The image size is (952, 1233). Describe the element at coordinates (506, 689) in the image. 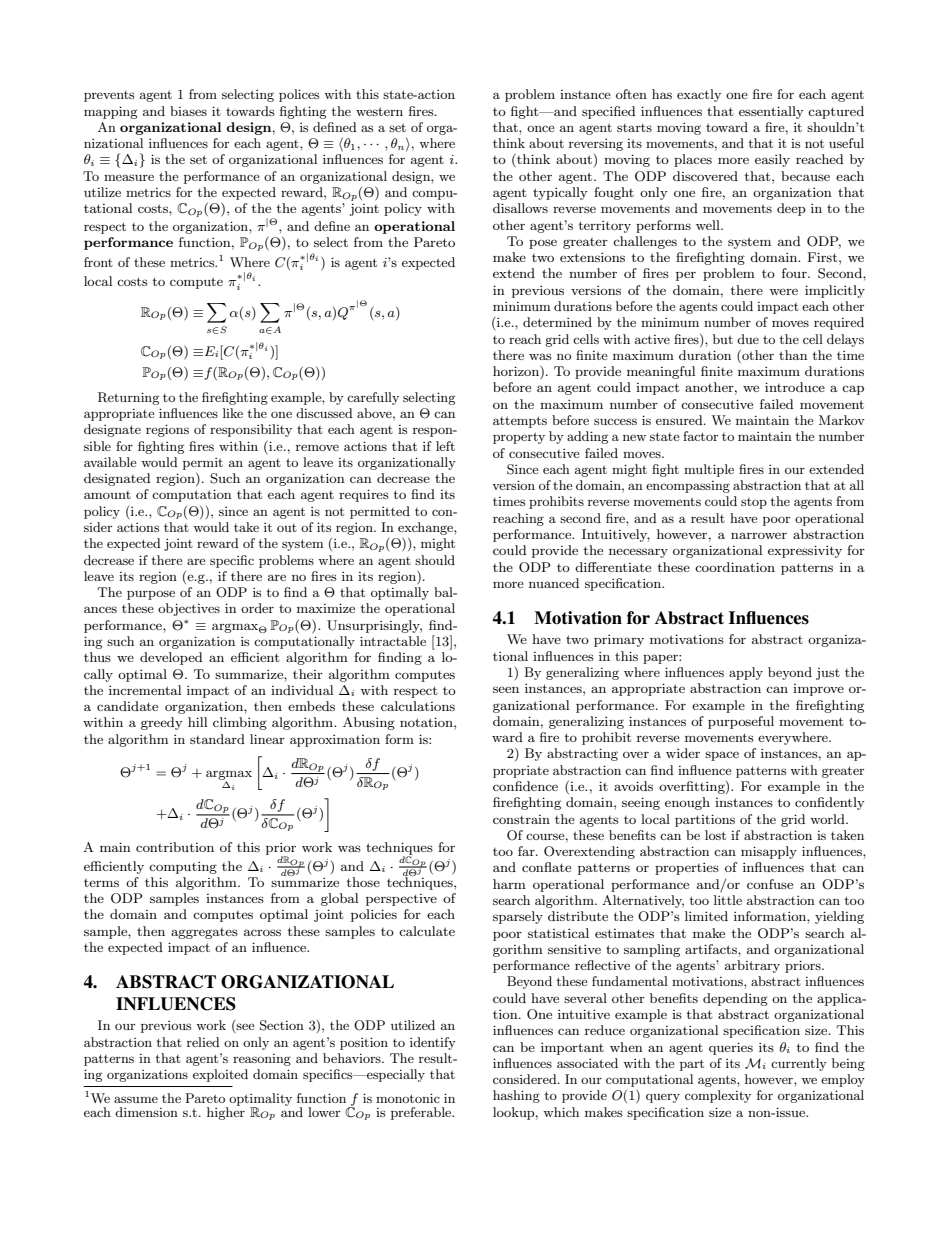

I see `seen` at that location.
